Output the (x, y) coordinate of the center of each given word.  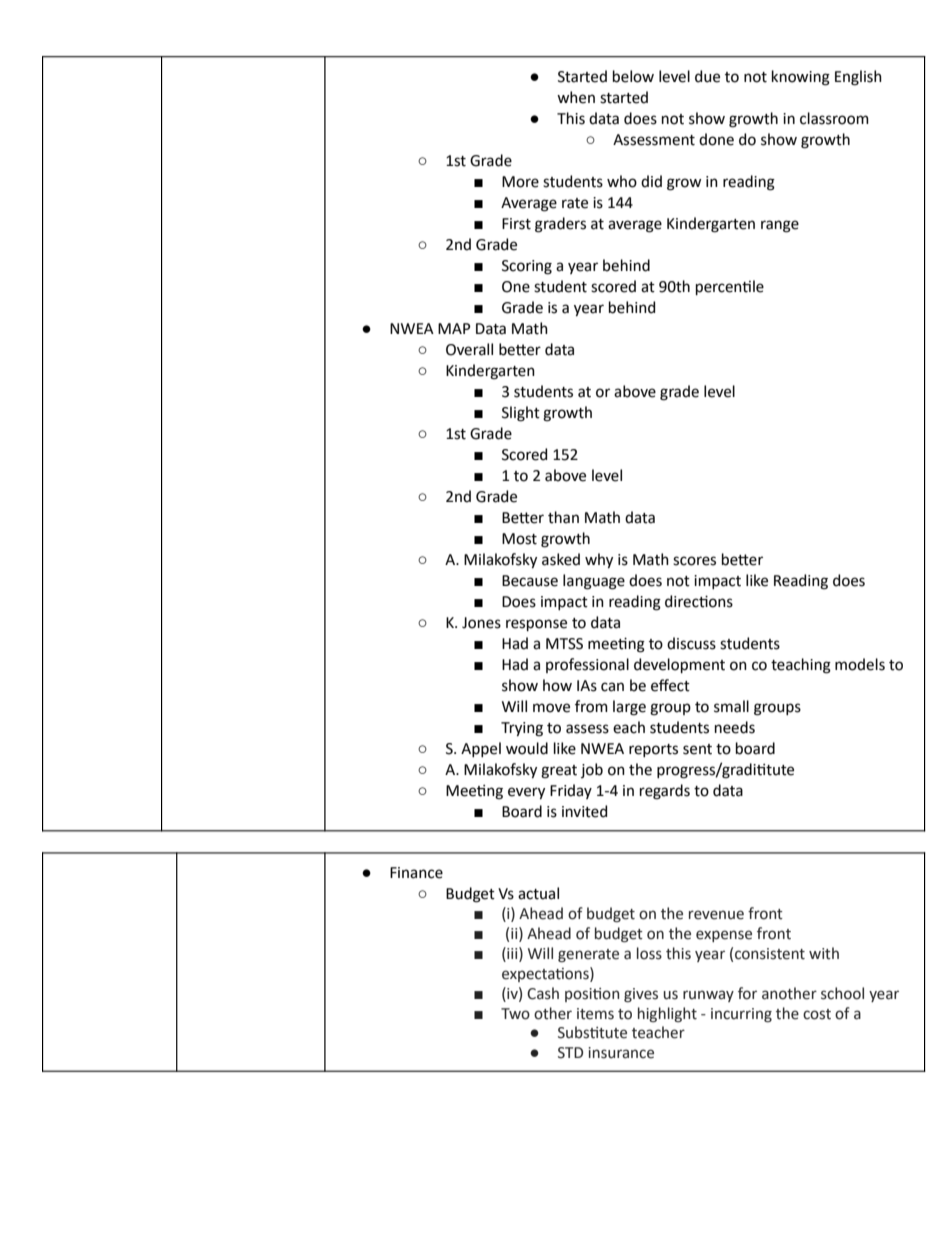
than (563, 517)
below (633, 76)
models (860, 664)
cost (817, 1014)
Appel (481, 749)
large (629, 708)
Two (515, 1014)
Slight (521, 414)
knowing (801, 78)
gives (641, 995)
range (780, 226)
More (520, 182)
